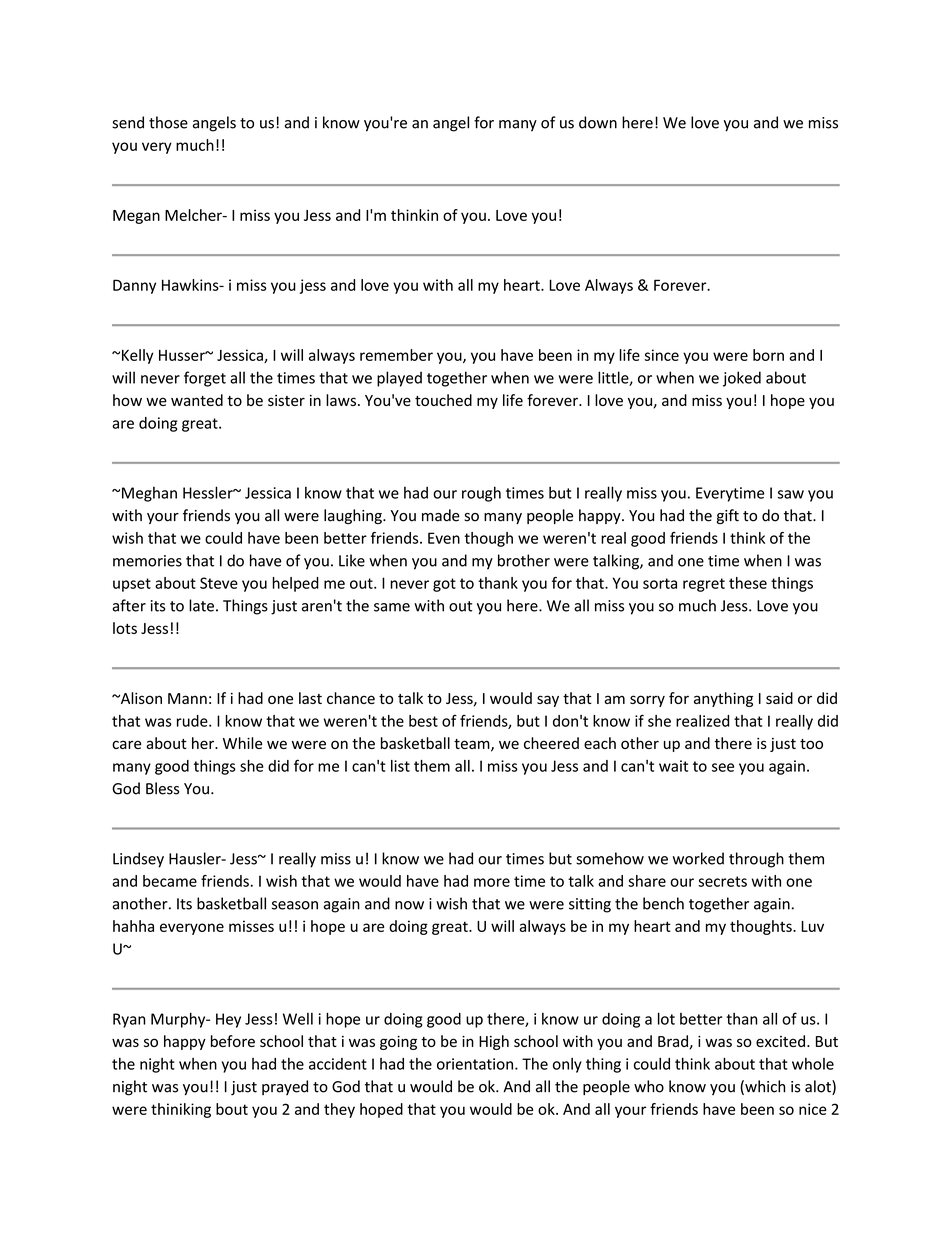 The height and width of the screenshot is (1233, 952). What do you see at coordinates (441, 515) in the screenshot?
I see `made` at bounding box center [441, 515].
